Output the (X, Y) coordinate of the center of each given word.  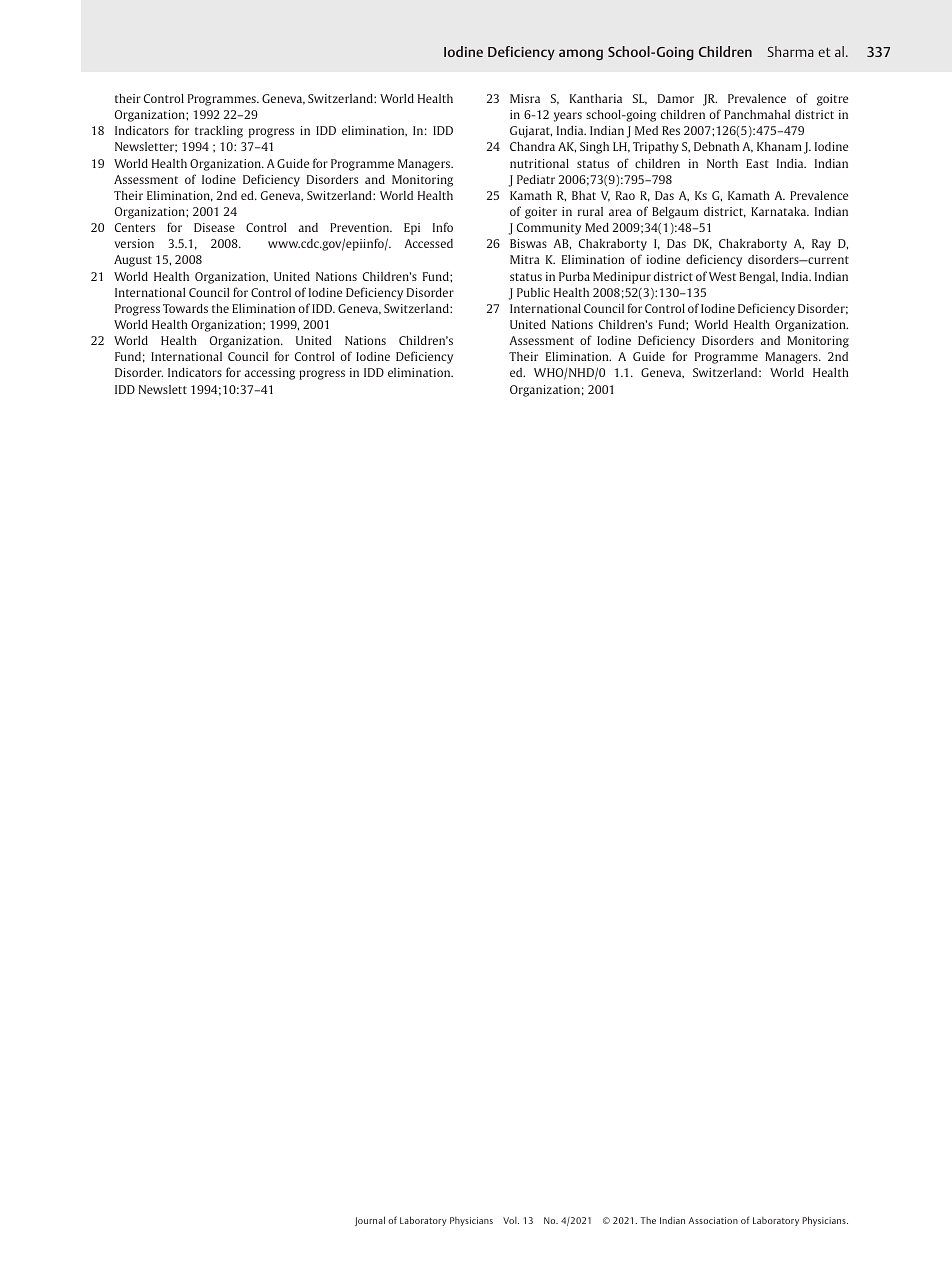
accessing (269, 374)
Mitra (525, 259)
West (722, 276)
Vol (511, 1220)
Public (533, 292)
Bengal (758, 278)
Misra (525, 98)
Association (713, 1220)
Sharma (791, 51)
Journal (370, 1221)
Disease (214, 227)
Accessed (428, 243)
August (133, 261)
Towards (185, 308)
